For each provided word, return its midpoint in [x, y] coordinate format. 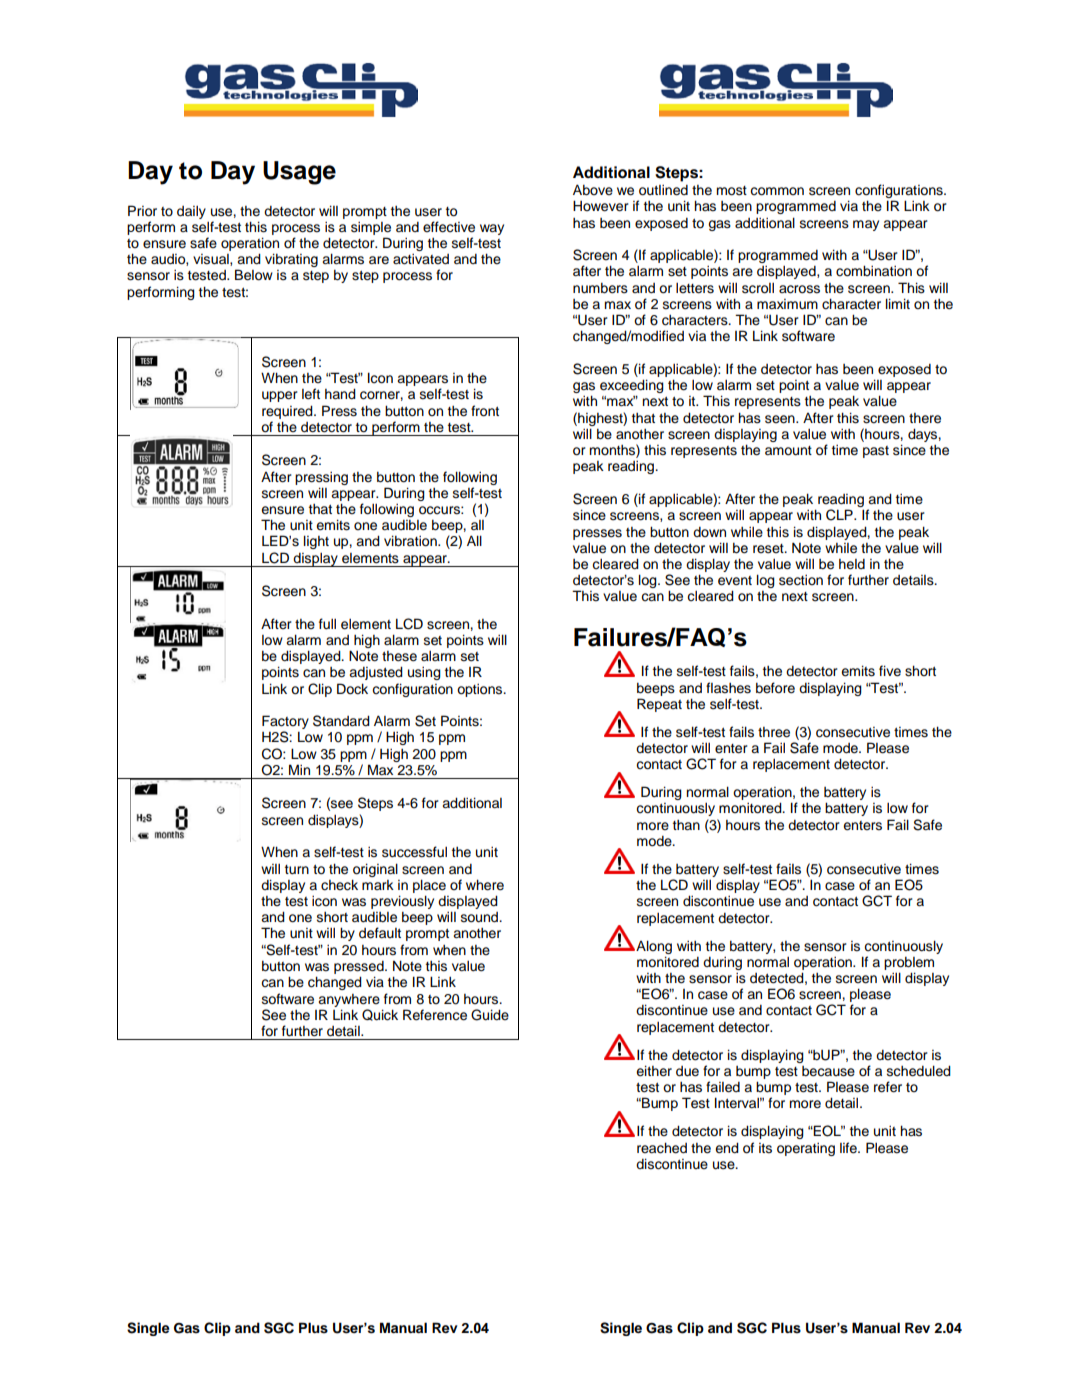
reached [662, 1148]
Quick [380, 1015]
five [890, 671]
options [481, 690]
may [866, 225]
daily [191, 212]
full [327, 624]
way [492, 229]
